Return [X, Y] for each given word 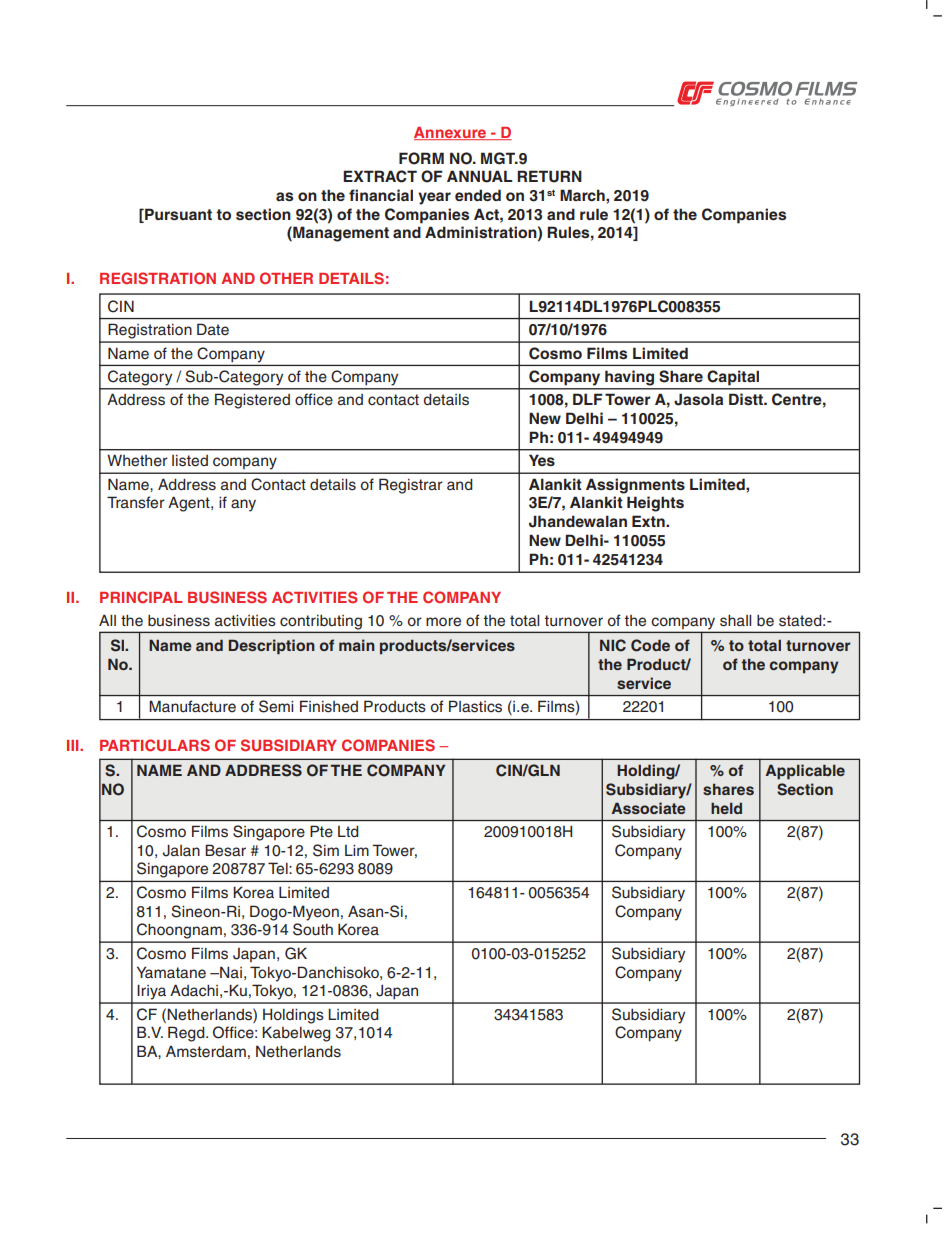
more [443, 622]
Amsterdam [206, 1052]
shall [735, 620]
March [583, 195]
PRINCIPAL [141, 597]
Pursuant [177, 215]
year [434, 198]
